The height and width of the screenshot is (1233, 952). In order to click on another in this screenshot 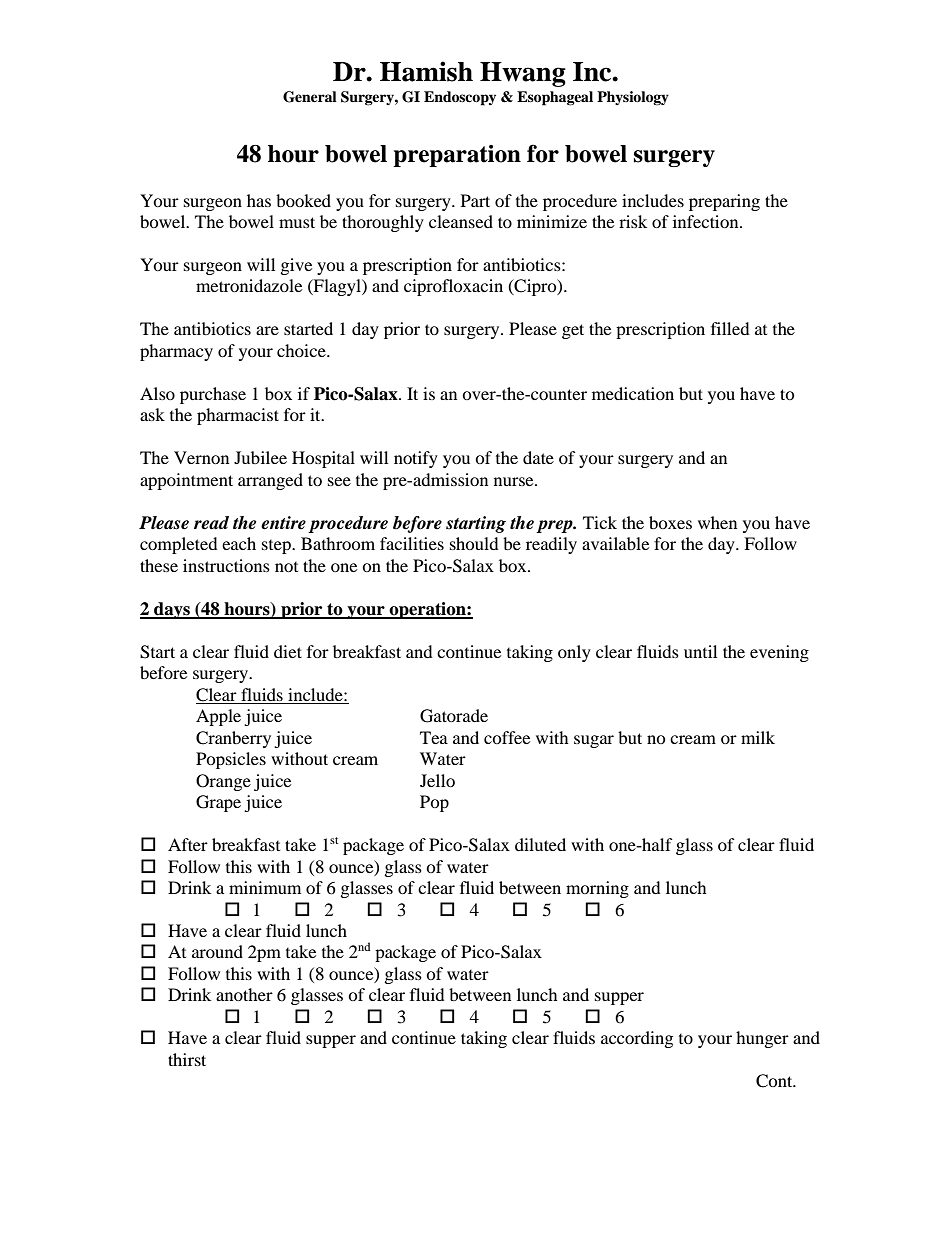, I will do `click(244, 994)`.
